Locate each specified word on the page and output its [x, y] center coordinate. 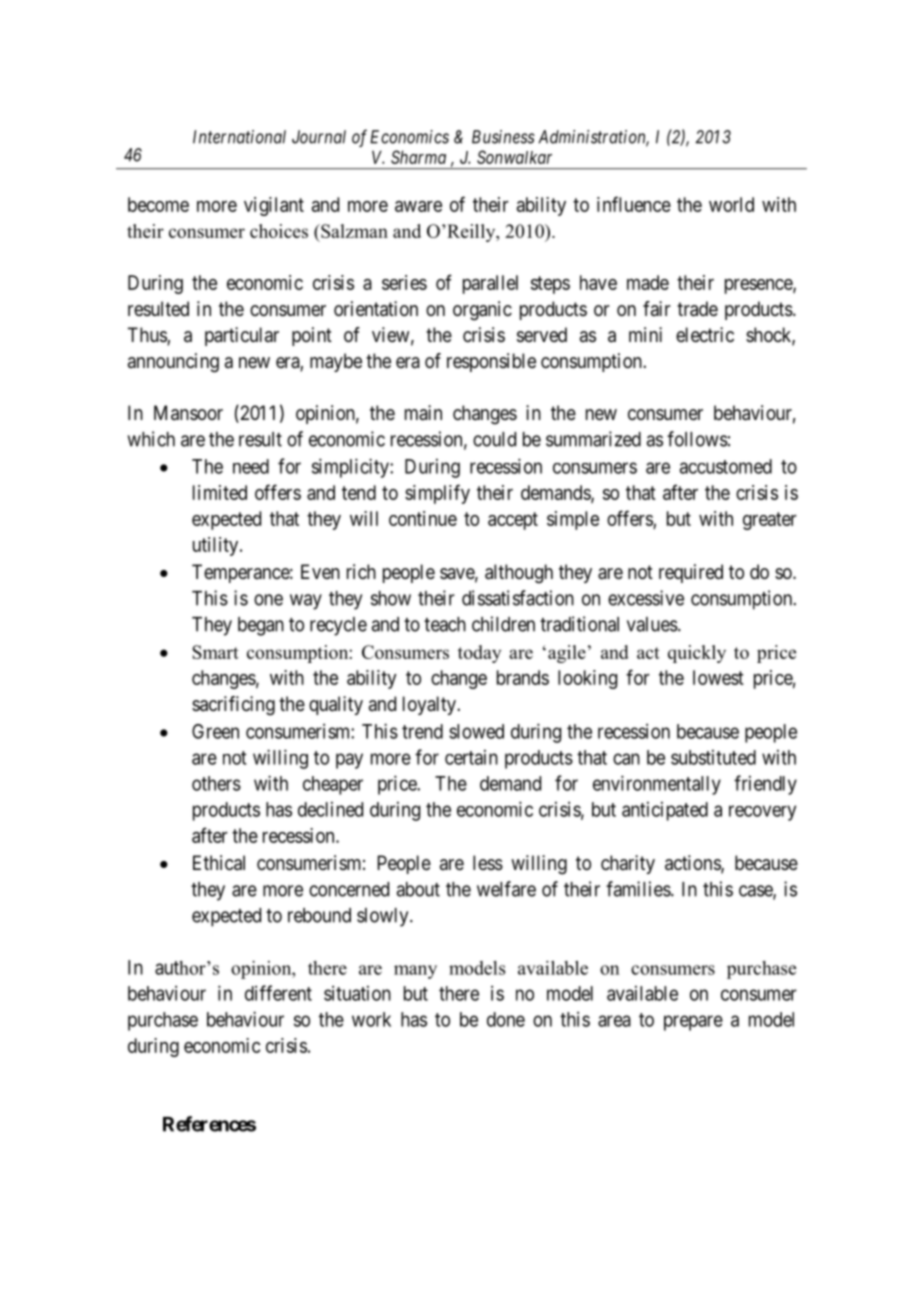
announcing [173, 363]
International [239, 137]
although [519, 574]
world [731, 204]
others [216, 783]
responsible [491, 362]
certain [471, 757]
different [278, 993]
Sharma [418, 157]
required [691, 573]
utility [217, 546]
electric [705, 334]
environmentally [657, 785]
